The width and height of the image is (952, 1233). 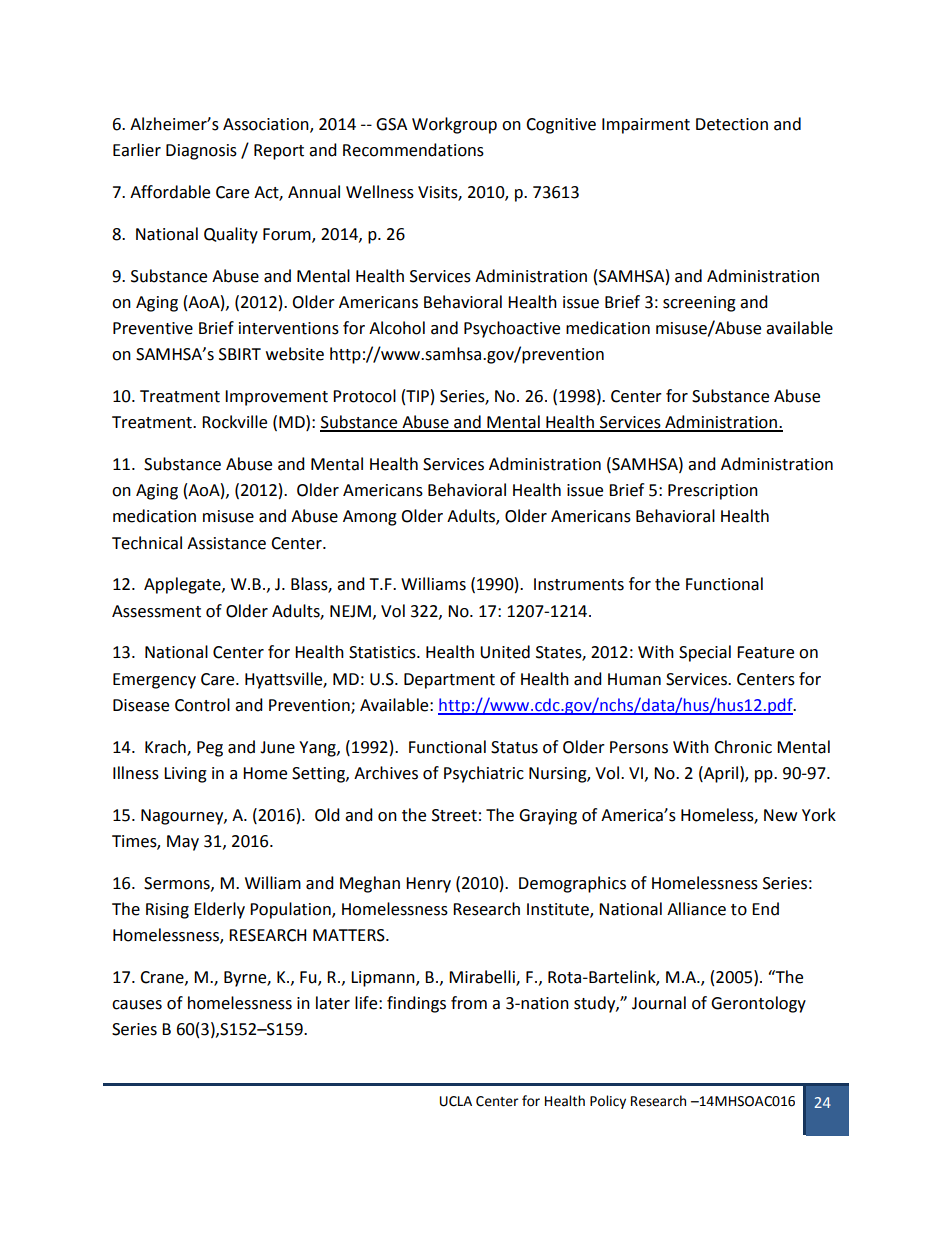 What do you see at coordinates (210, 749) in the image?
I see `Peg` at bounding box center [210, 749].
